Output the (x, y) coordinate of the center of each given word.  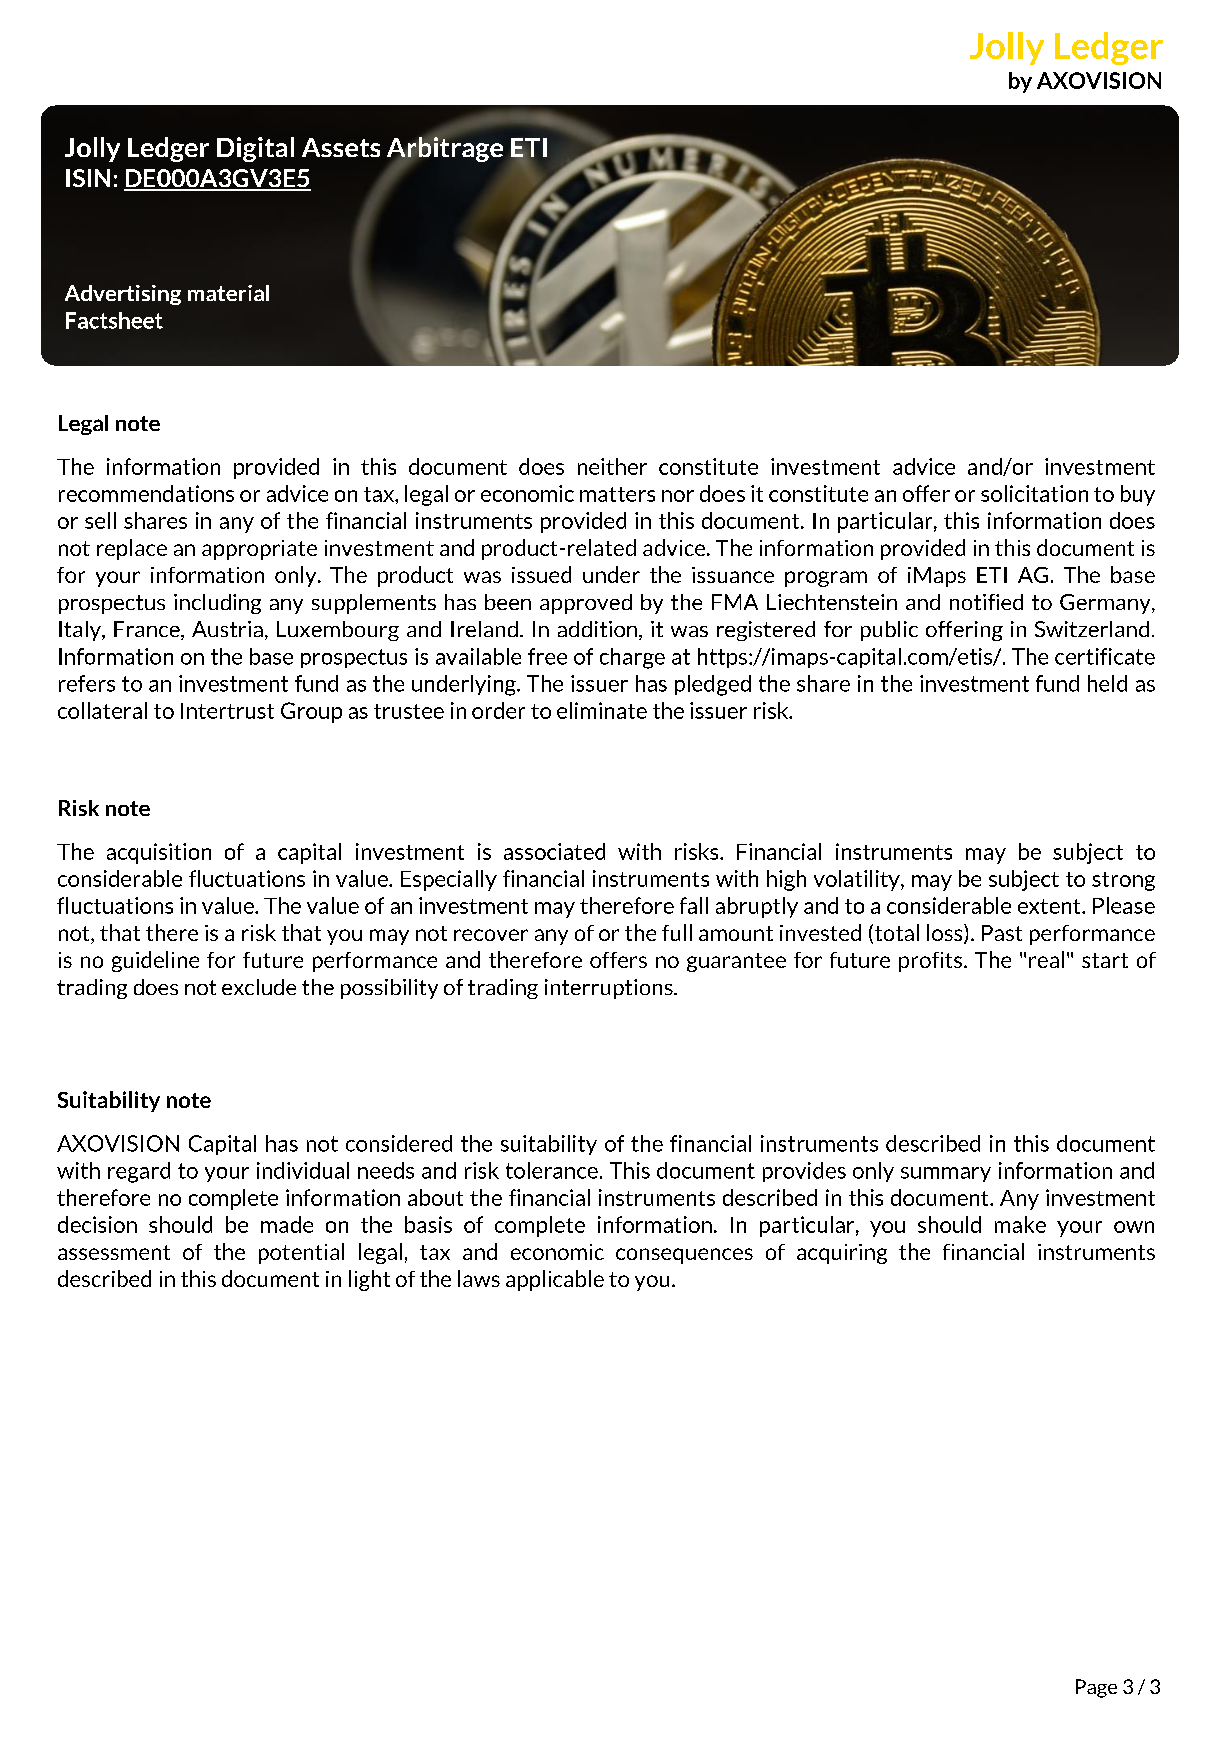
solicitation (1034, 493)
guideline (155, 961)
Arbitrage (445, 150)
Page (1096, 1688)
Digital (255, 149)
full (677, 932)
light (369, 1280)
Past (1002, 933)
